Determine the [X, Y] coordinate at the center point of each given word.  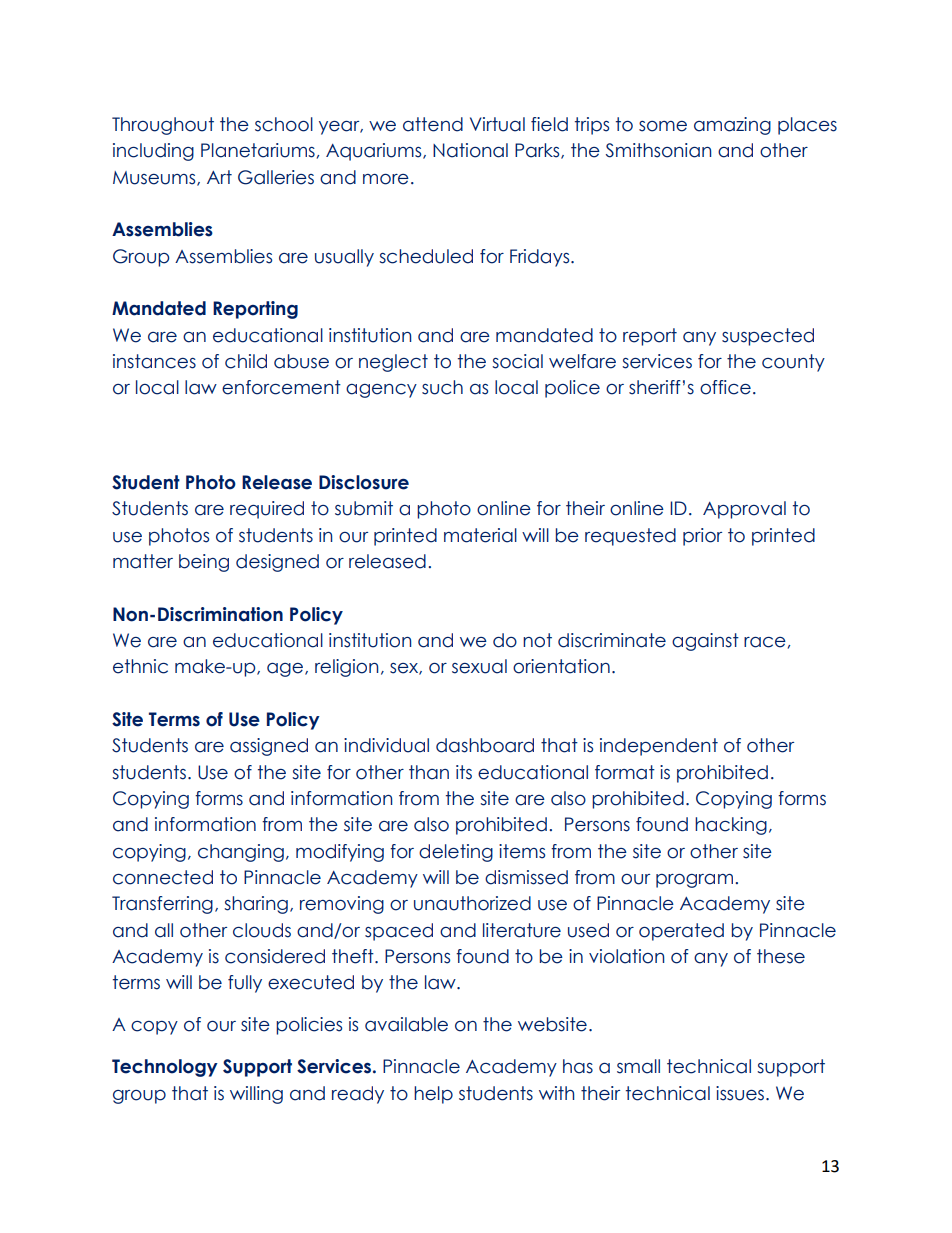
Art [219, 177]
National [470, 150]
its [464, 772]
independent [659, 747]
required [267, 510]
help [433, 1095]
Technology [165, 1068]
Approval [744, 510]
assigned [269, 747]
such [442, 387]
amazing [732, 126]
